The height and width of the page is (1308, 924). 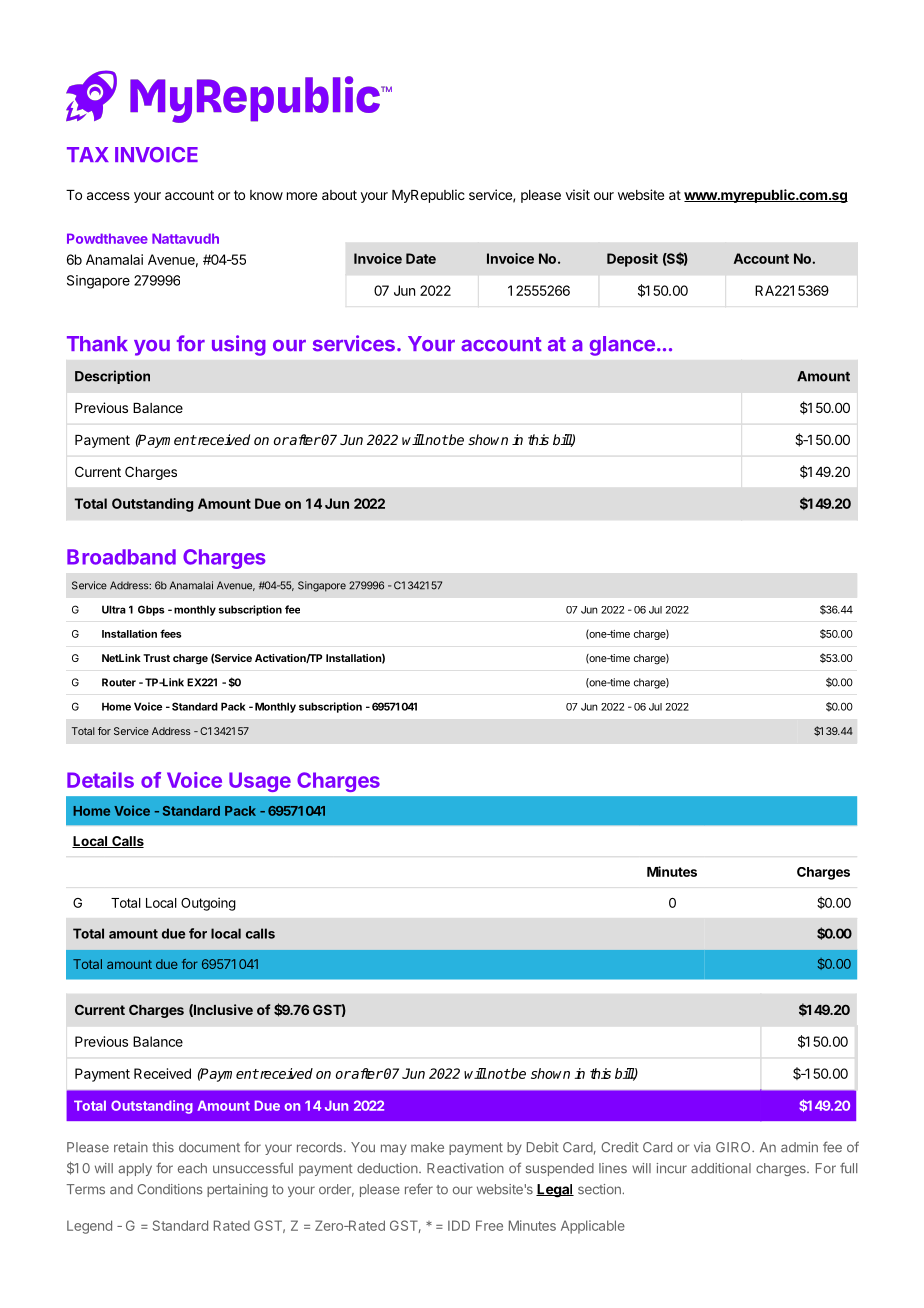 What do you see at coordinates (419, 1189) in the page?
I see `refer` at bounding box center [419, 1189].
